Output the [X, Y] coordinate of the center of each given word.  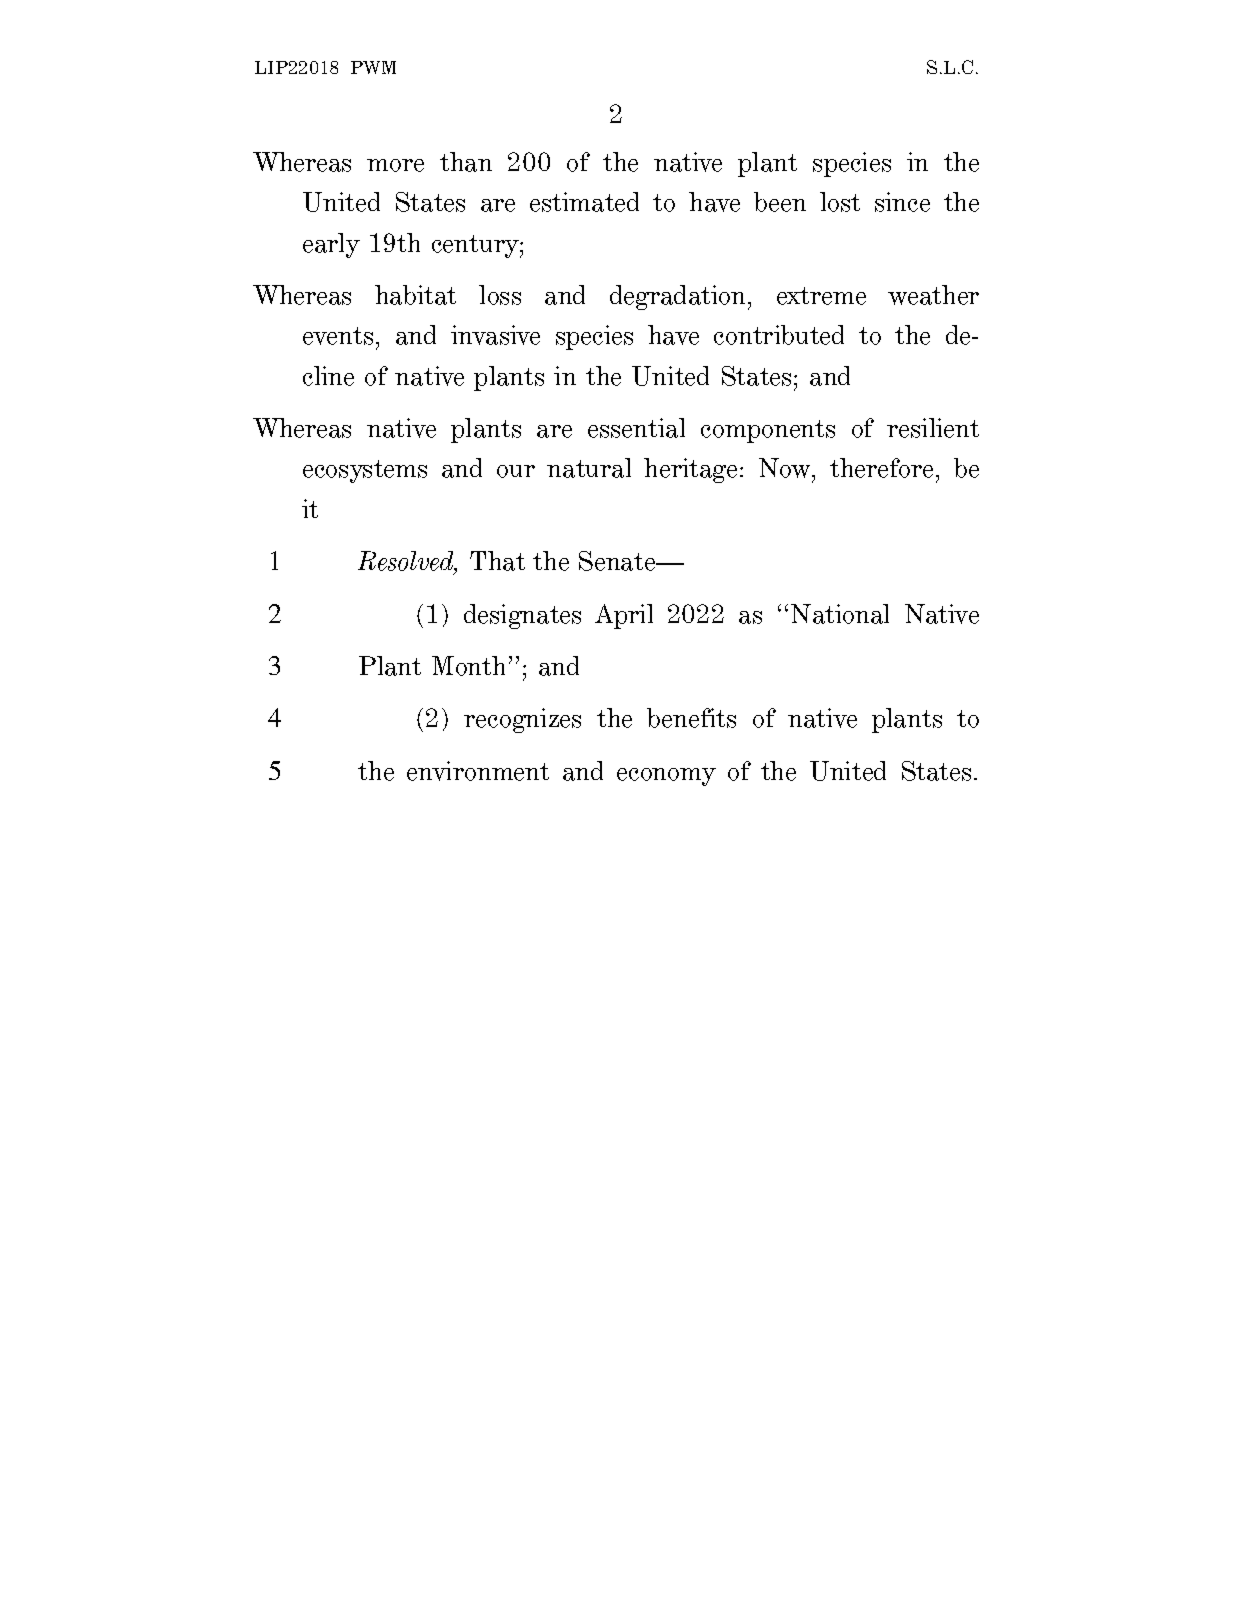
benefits [691, 718]
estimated [584, 202]
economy [666, 777]
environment [478, 771]
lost [840, 202]
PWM [373, 67]
